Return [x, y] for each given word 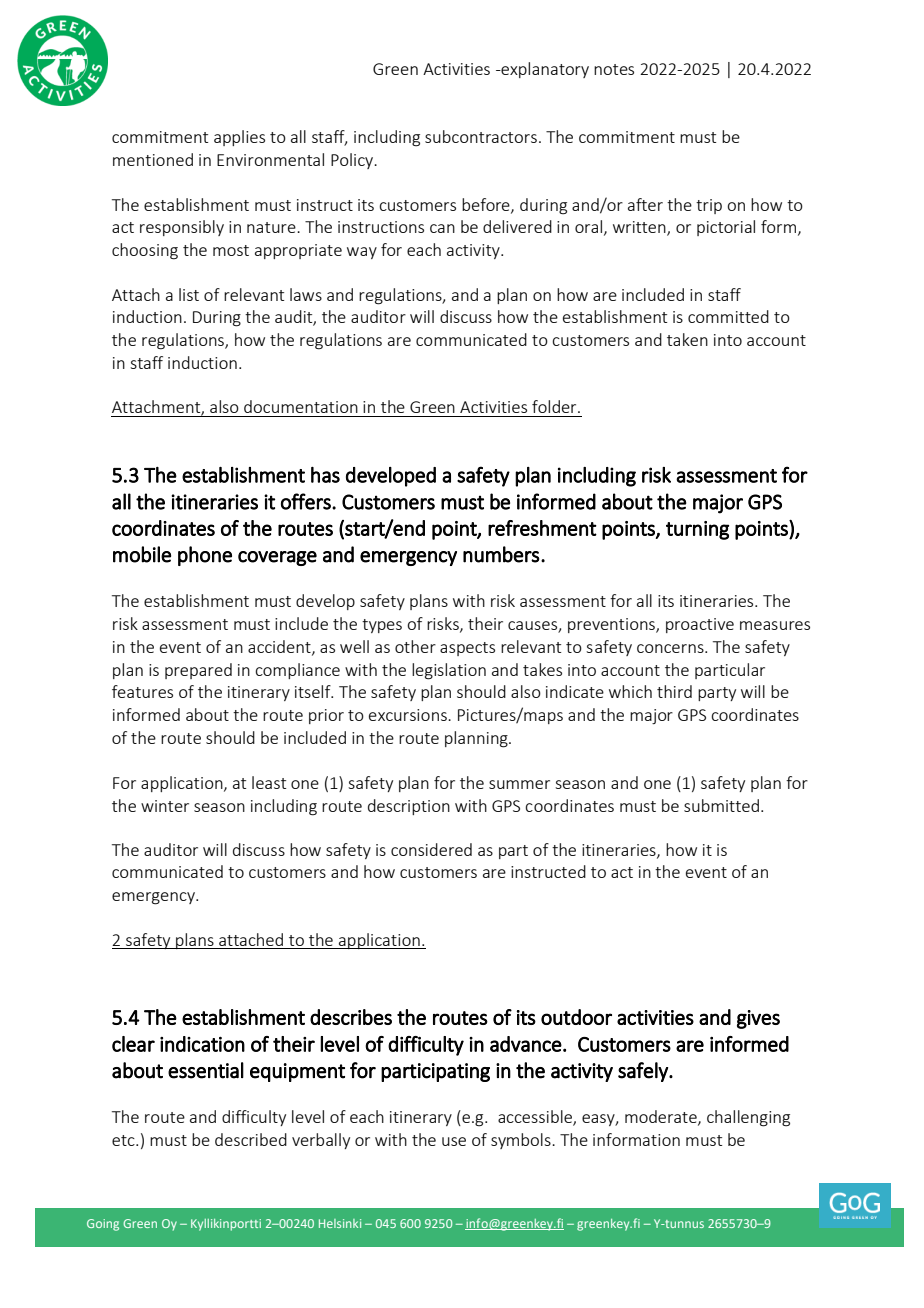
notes [614, 69]
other [415, 646]
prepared [198, 671]
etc [124, 1140]
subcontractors [481, 136]
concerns [671, 648]
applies [239, 138]
